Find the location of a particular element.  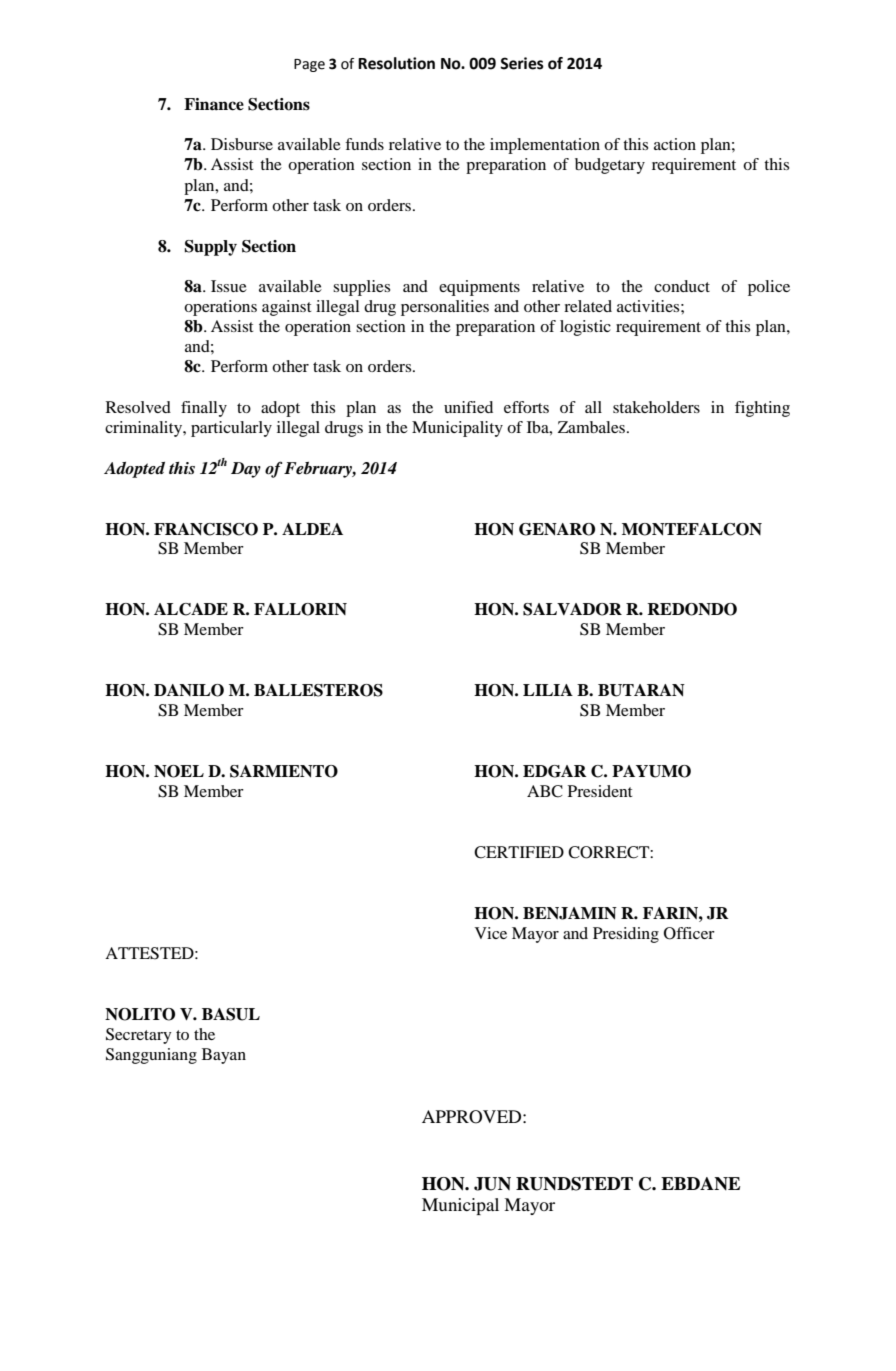

Secretary is located at coordinates (139, 1036).
